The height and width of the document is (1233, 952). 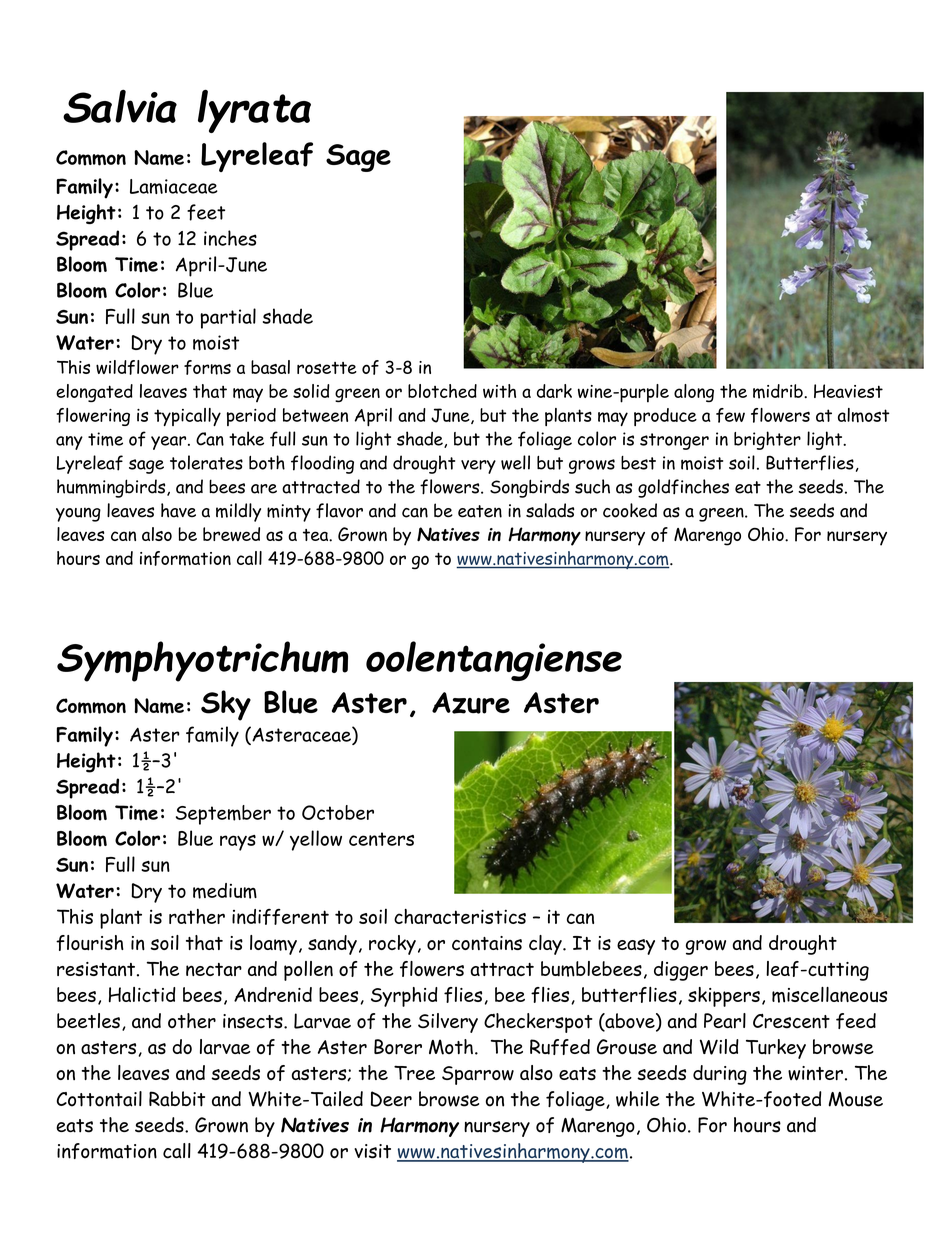 What do you see at coordinates (720, 1075) in the document?
I see `during` at bounding box center [720, 1075].
